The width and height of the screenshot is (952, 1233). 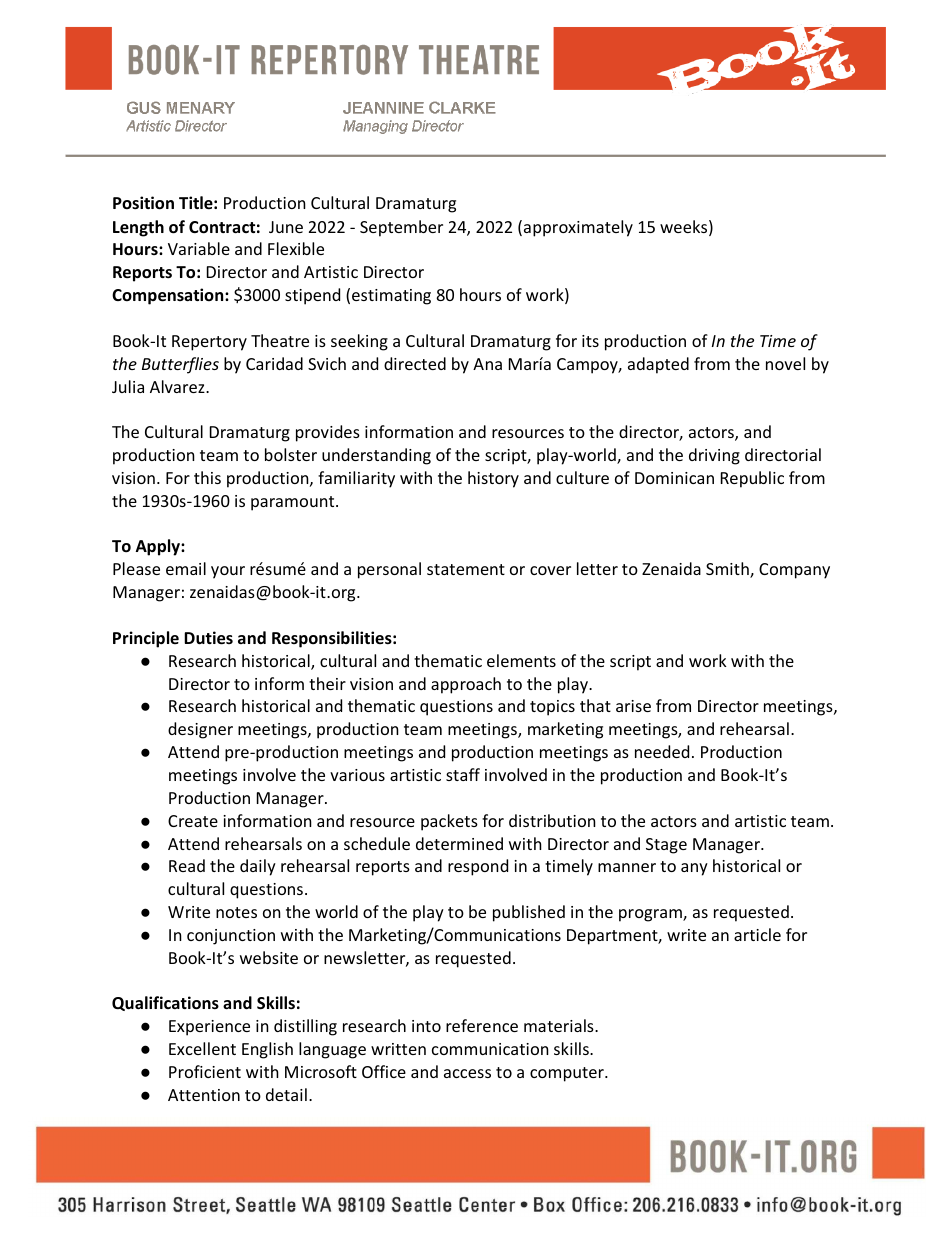 I want to click on computer, so click(x=568, y=1074).
